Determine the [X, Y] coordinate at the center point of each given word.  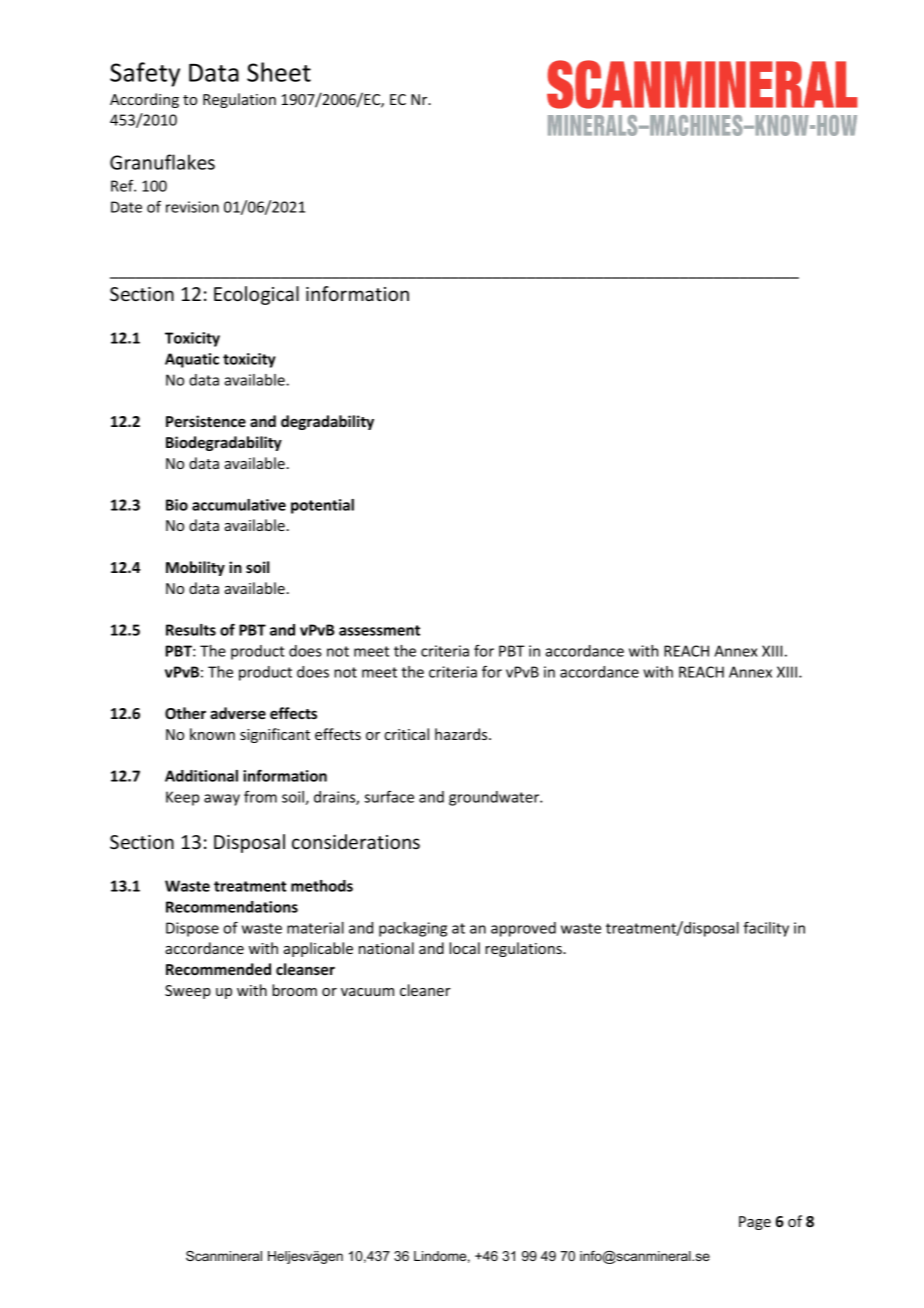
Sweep [188, 992]
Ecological [256, 295]
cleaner [425, 990]
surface [389, 796]
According [144, 100]
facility [766, 929]
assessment [379, 630]
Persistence [206, 421]
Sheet [279, 72]
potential [322, 506]
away [222, 800]
